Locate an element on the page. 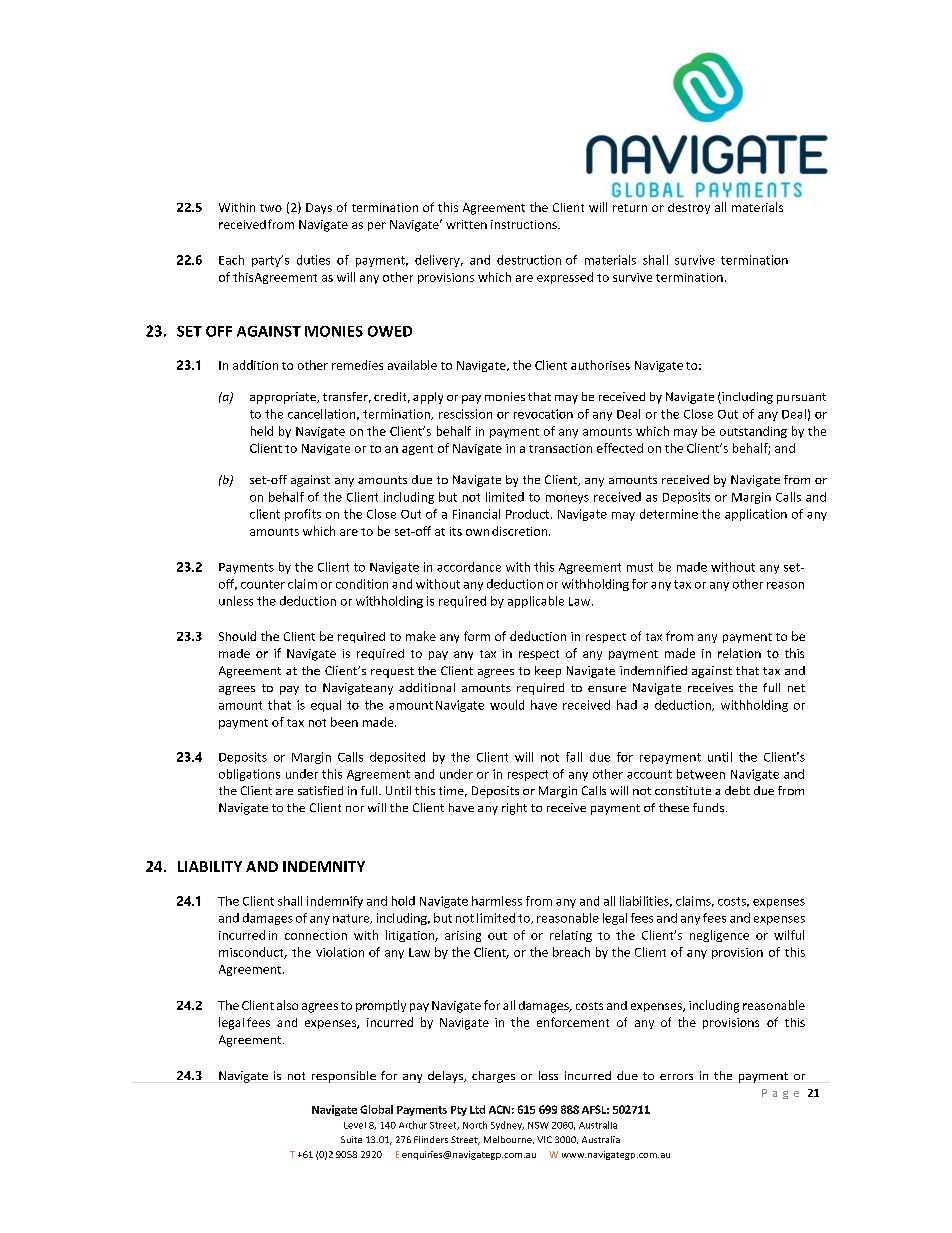 This image has width=952, height=1233. negligence is located at coordinates (719, 936).
